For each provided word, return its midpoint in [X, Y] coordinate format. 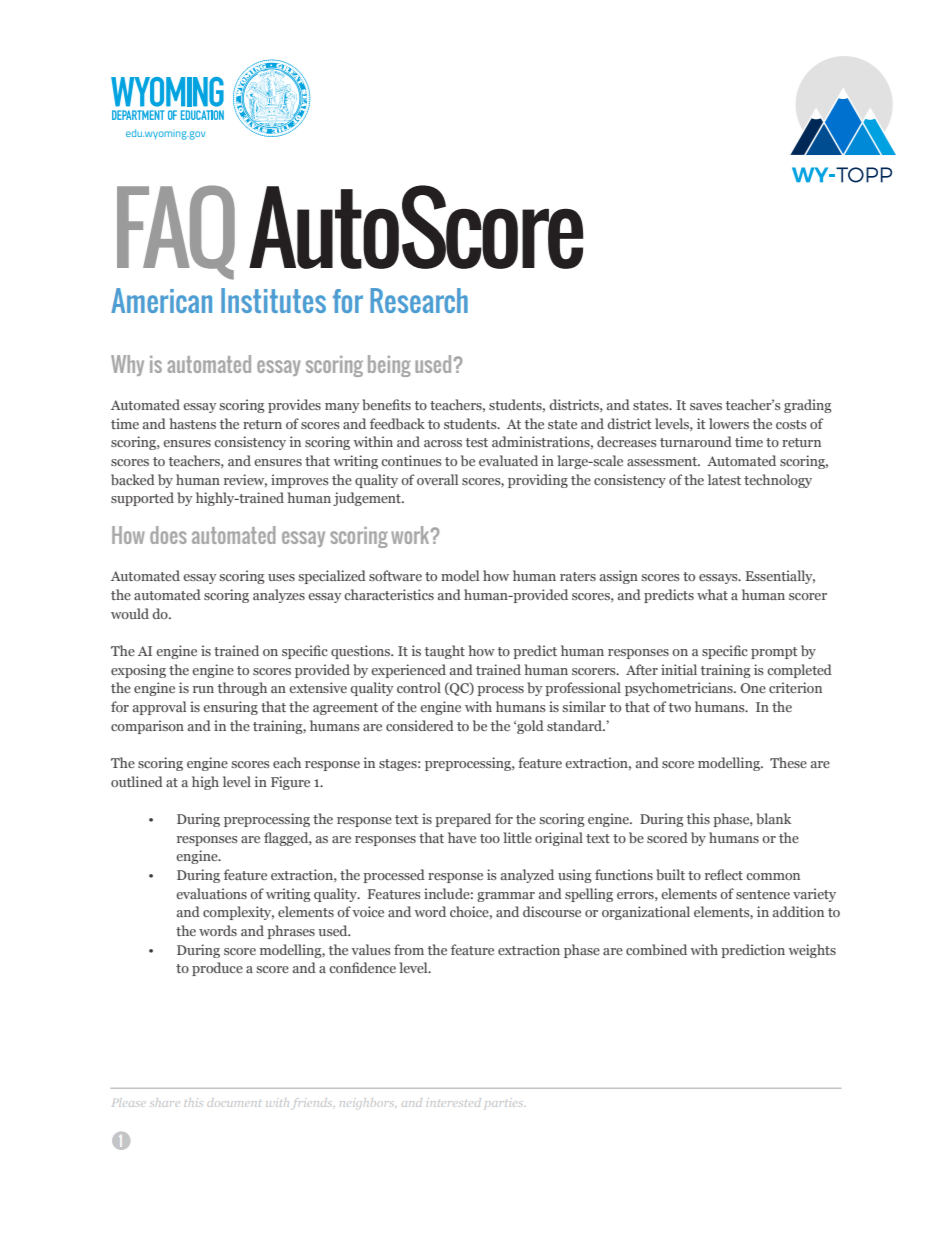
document [234, 1104]
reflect [724, 874]
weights [812, 951]
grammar [506, 897]
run [203, 689]
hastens [193, 423]
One [753, 688]
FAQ [176, 232]
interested [454, 1102]
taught [445, 652]
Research [419, 300]
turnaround [696, 441]
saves [706, 406]
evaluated [508, 460]
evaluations [211, 893]
